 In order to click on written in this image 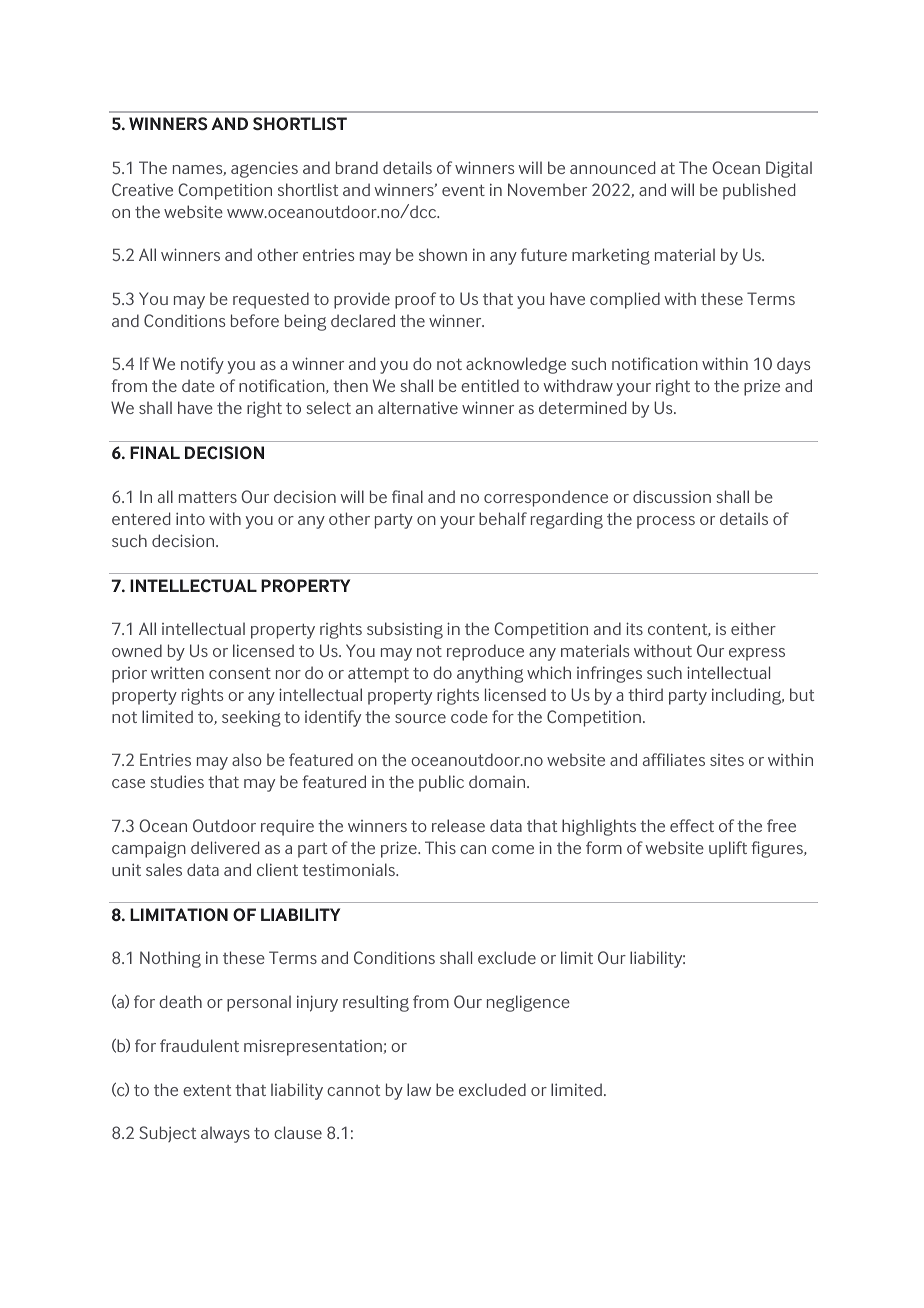, I will do `click(177, 673)`.
